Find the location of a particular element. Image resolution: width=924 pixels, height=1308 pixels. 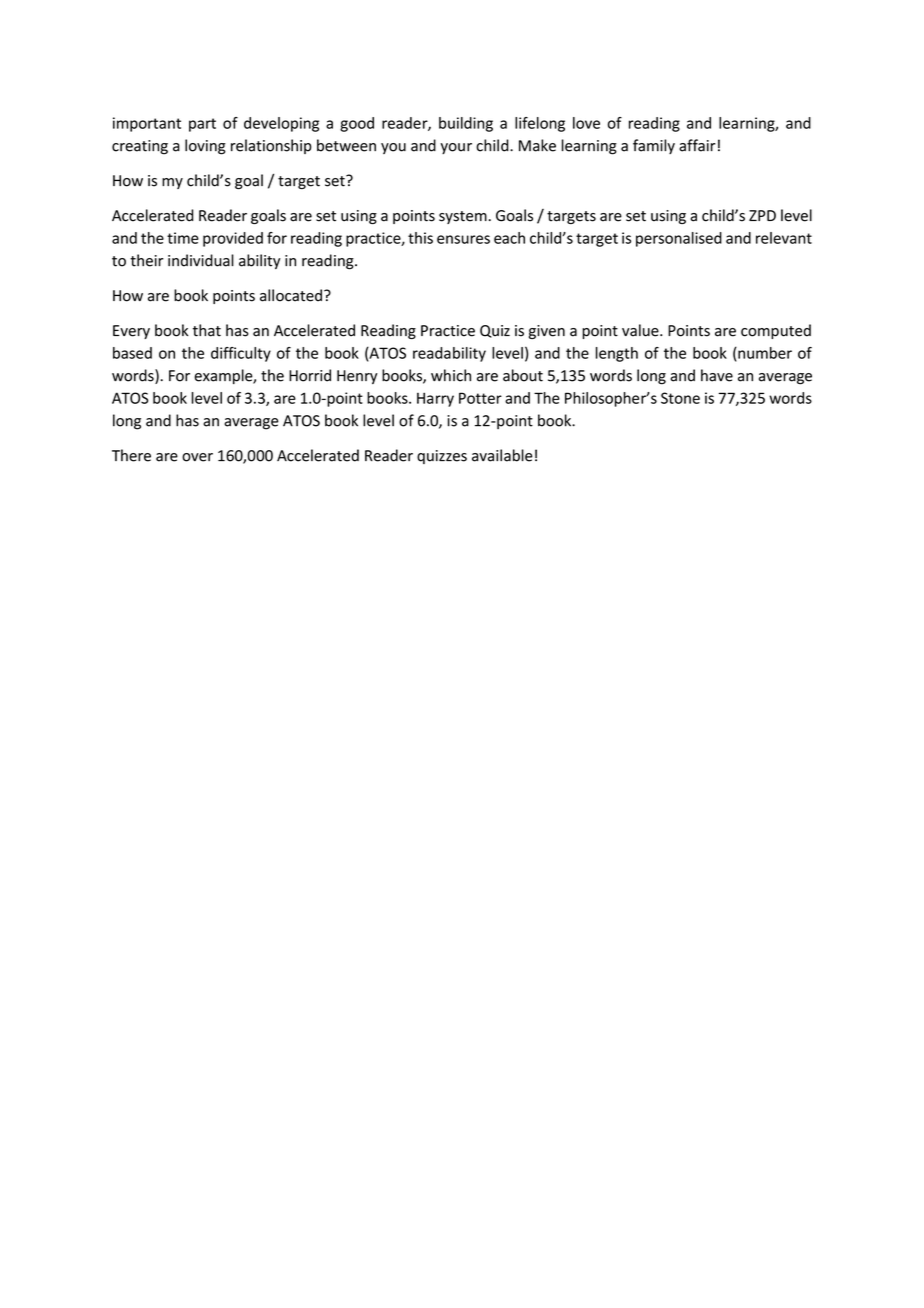

available is located at coordinates (502, 455).
